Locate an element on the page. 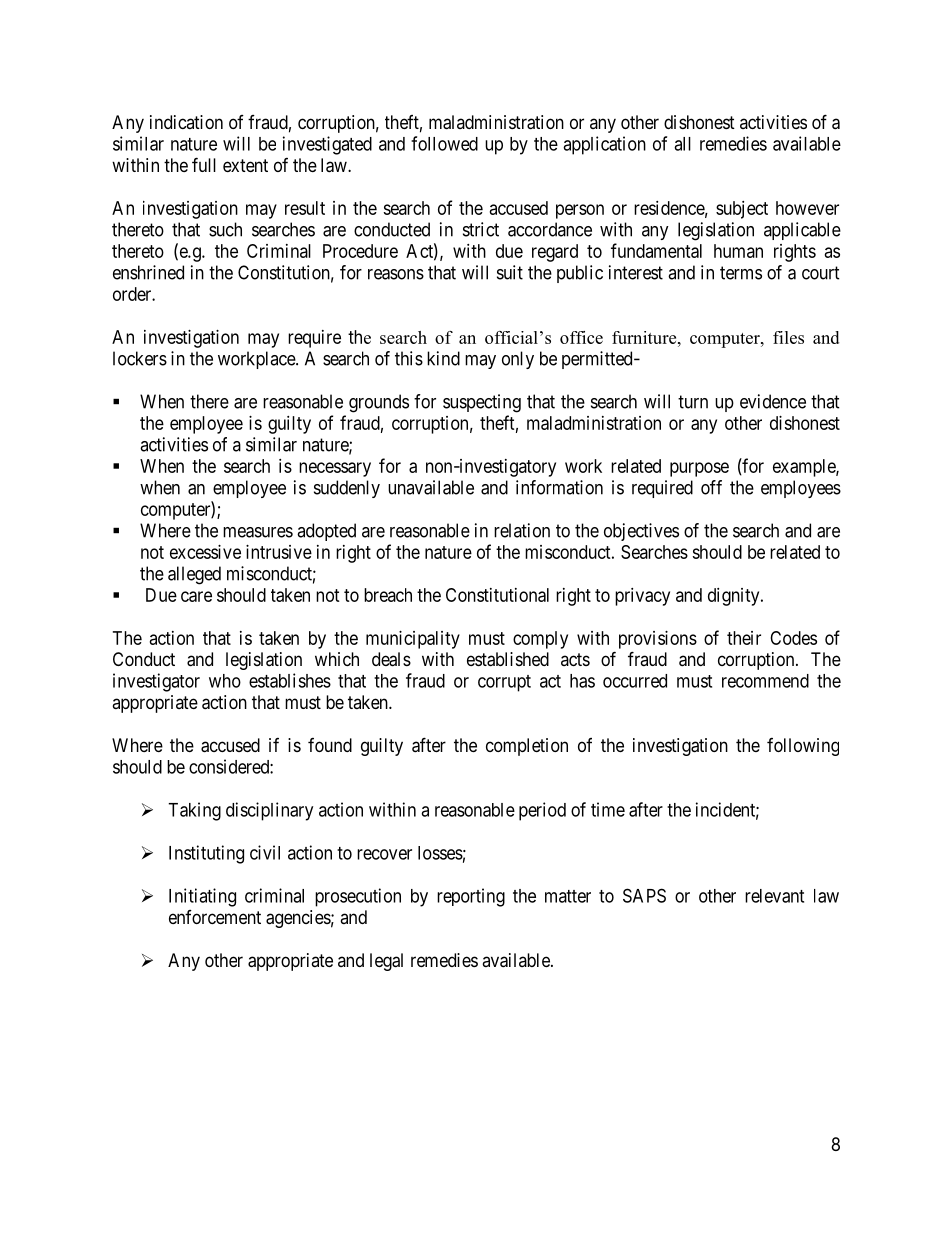  established is located at coordinates (508, 659).
